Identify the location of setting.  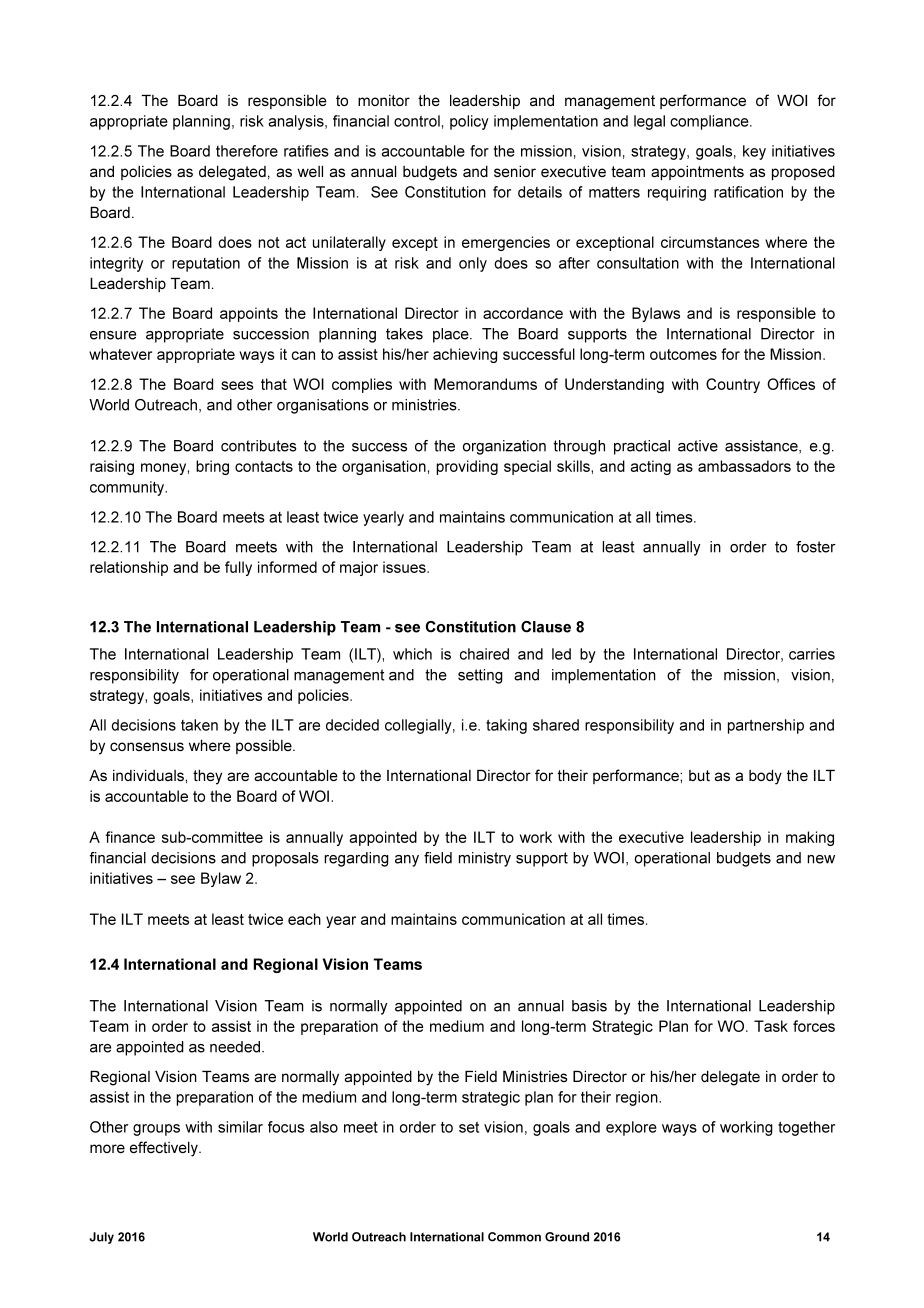
(480, 676).
